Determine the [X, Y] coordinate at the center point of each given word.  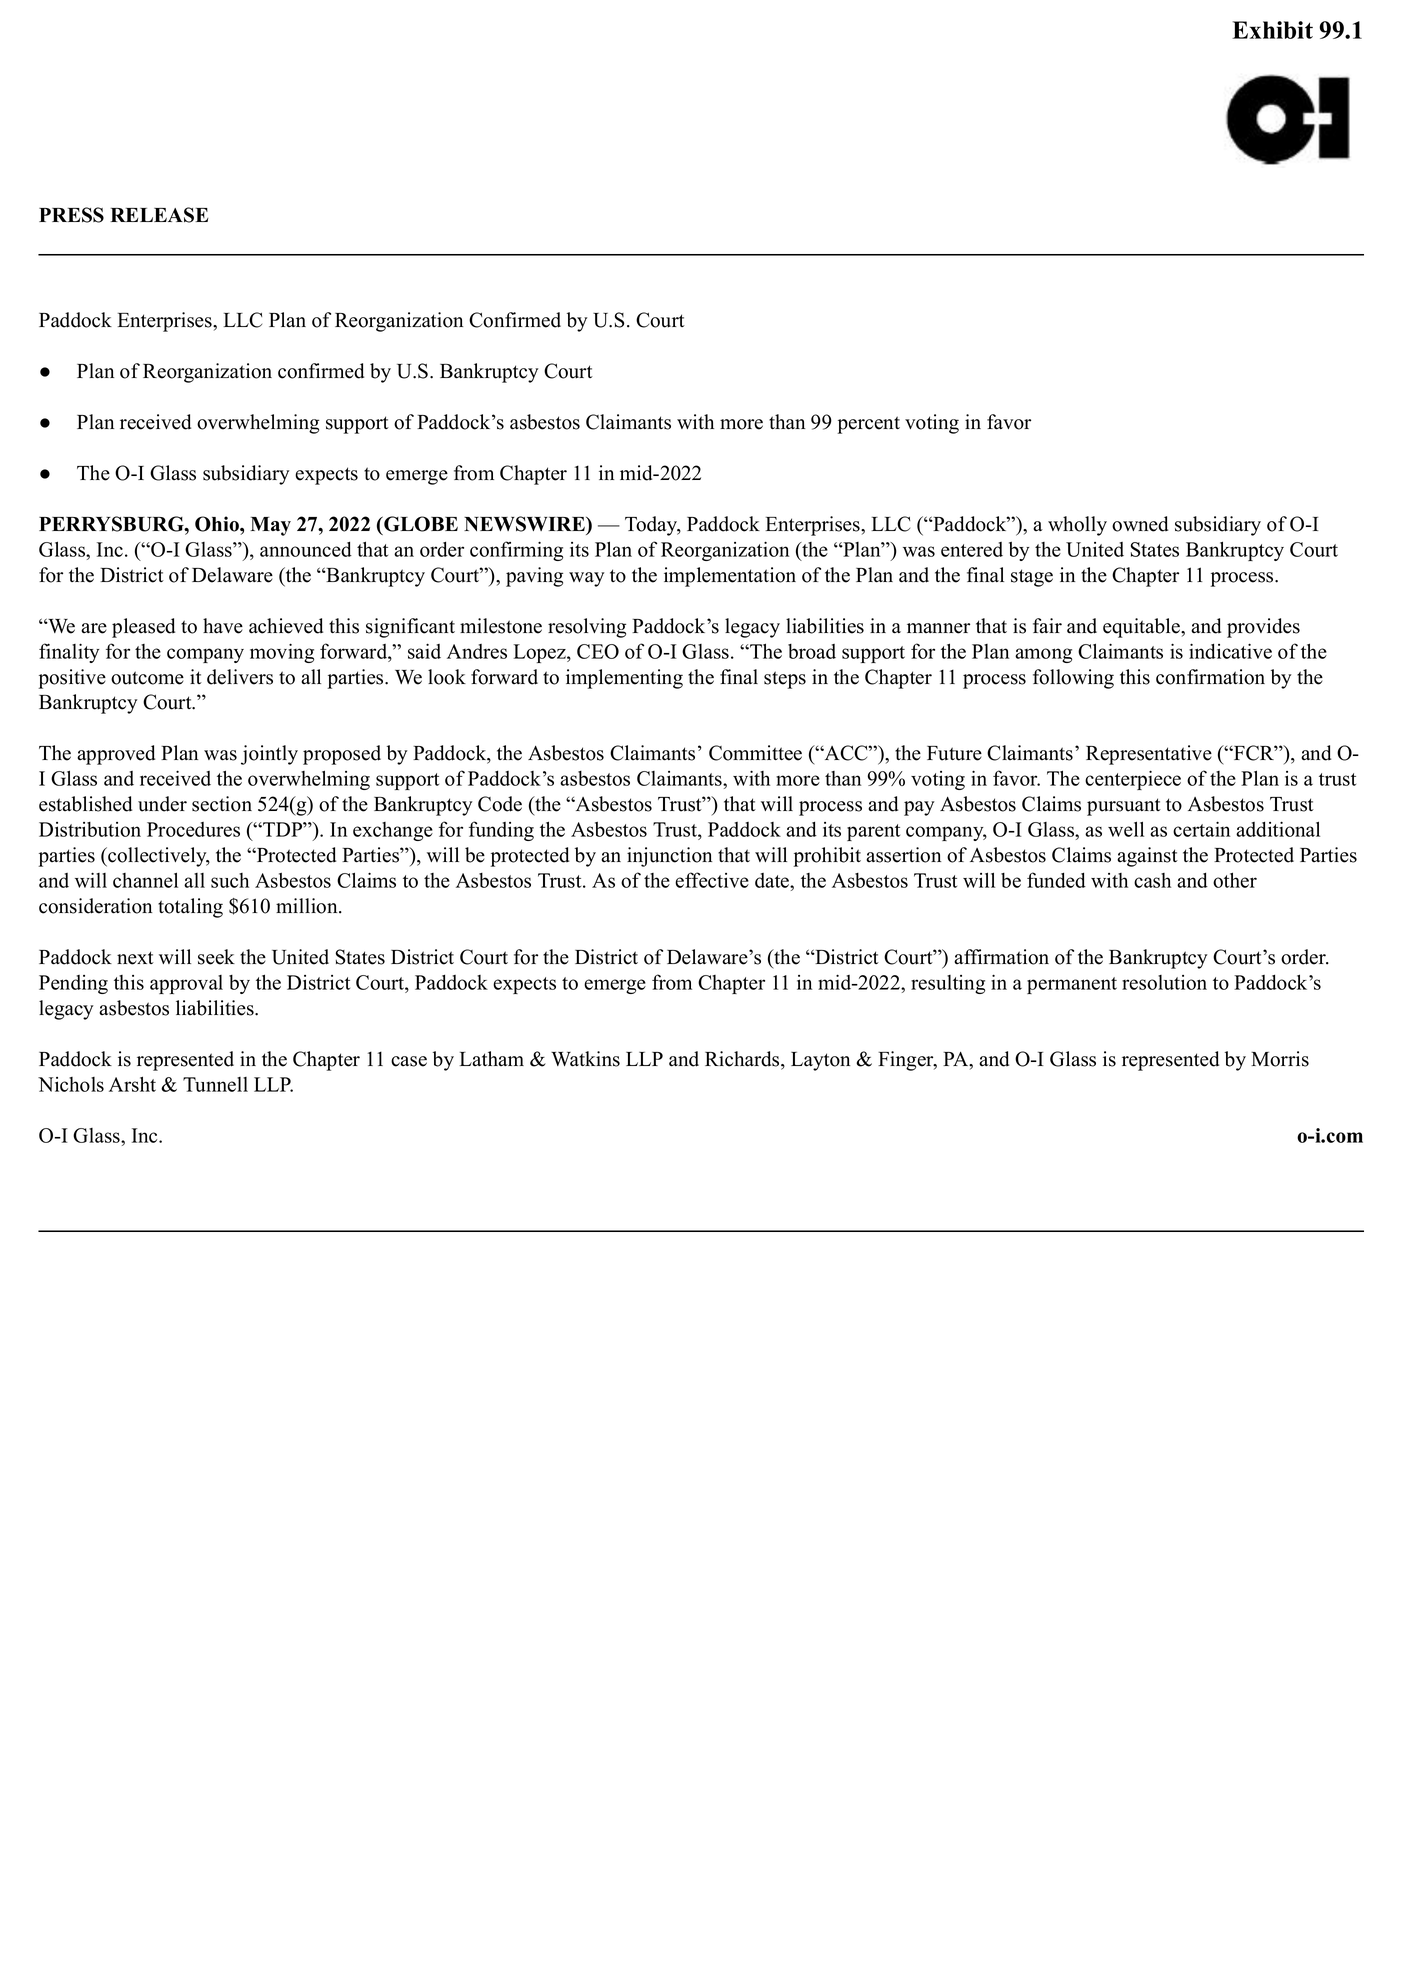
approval [186, 984]
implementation [730, 577]
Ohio [218, 524]
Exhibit [1272, 30]
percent [868, 425]
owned [1140, 524]
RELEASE [159, 215]
